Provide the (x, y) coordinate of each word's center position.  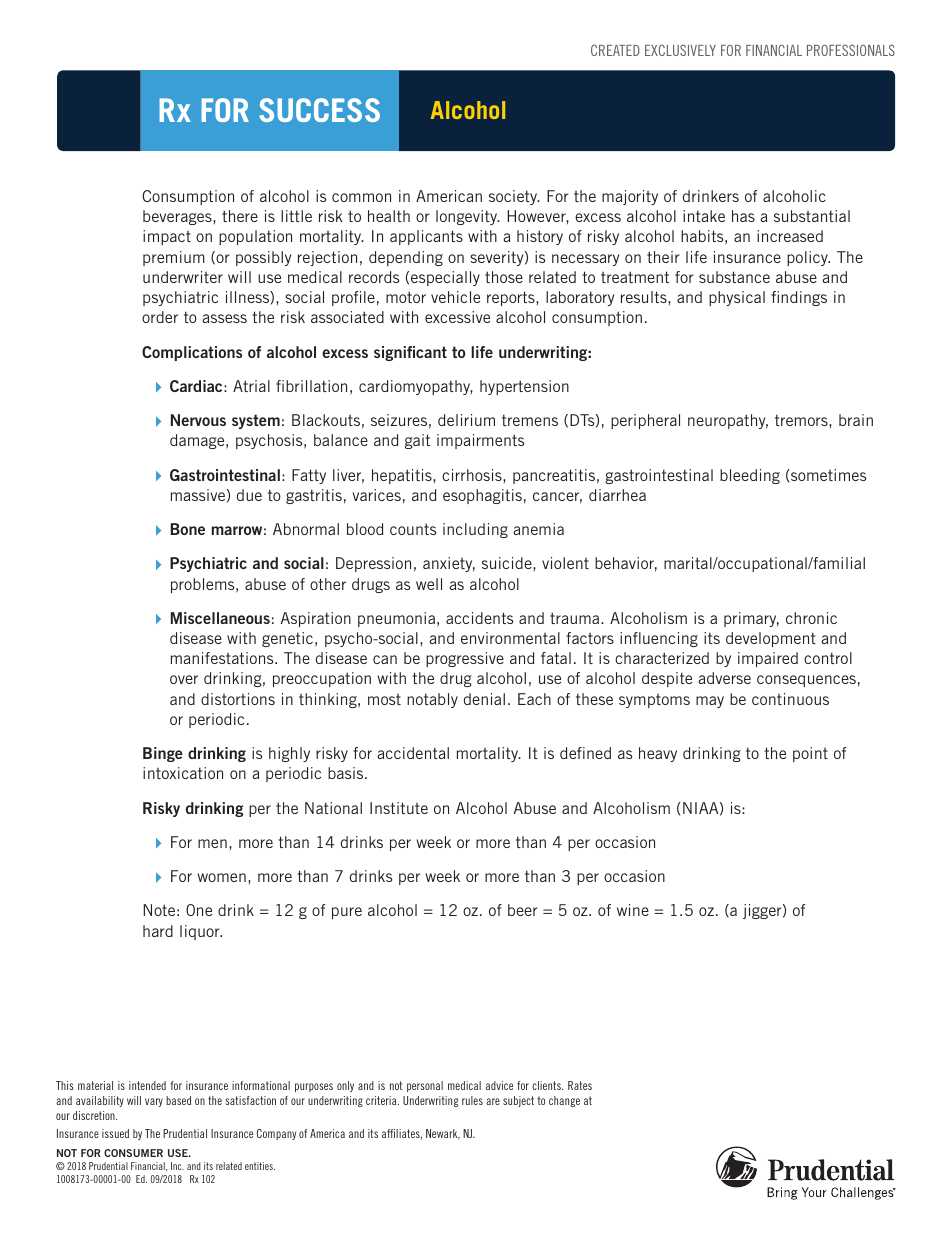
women (221, 877)
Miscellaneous (220, 618)
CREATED (615, 50)
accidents (479, 618)
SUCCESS (319, 110)
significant (410, 353)
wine (633, 910)
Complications (192, 353)
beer (523, 910)
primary (751, 619)
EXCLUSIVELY (680, 50)
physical (737, 298)
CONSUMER (133, 1153)
